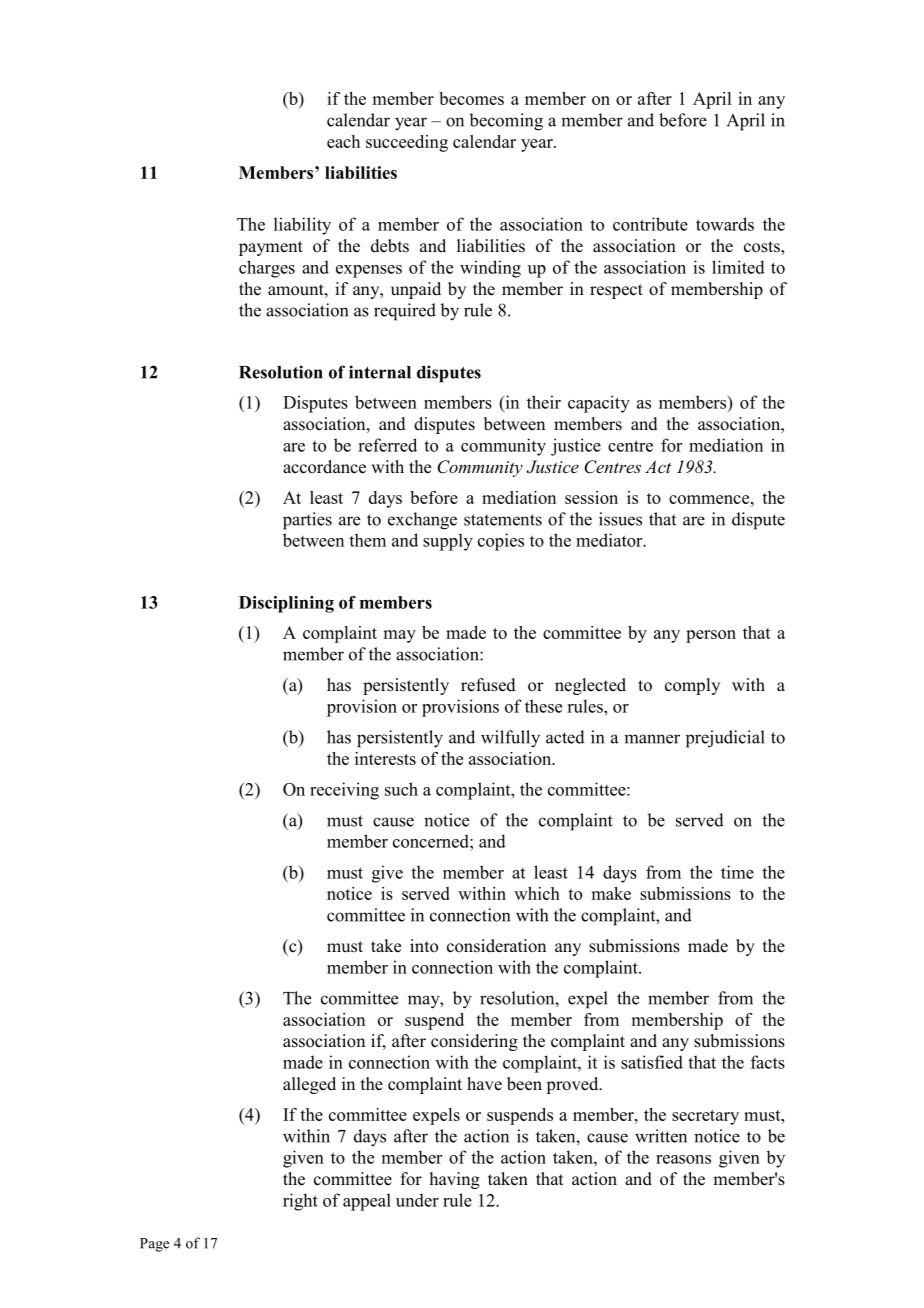 The height and width of the screenshot is (1308, 924). I want to click on towards, so click(725, 224).
